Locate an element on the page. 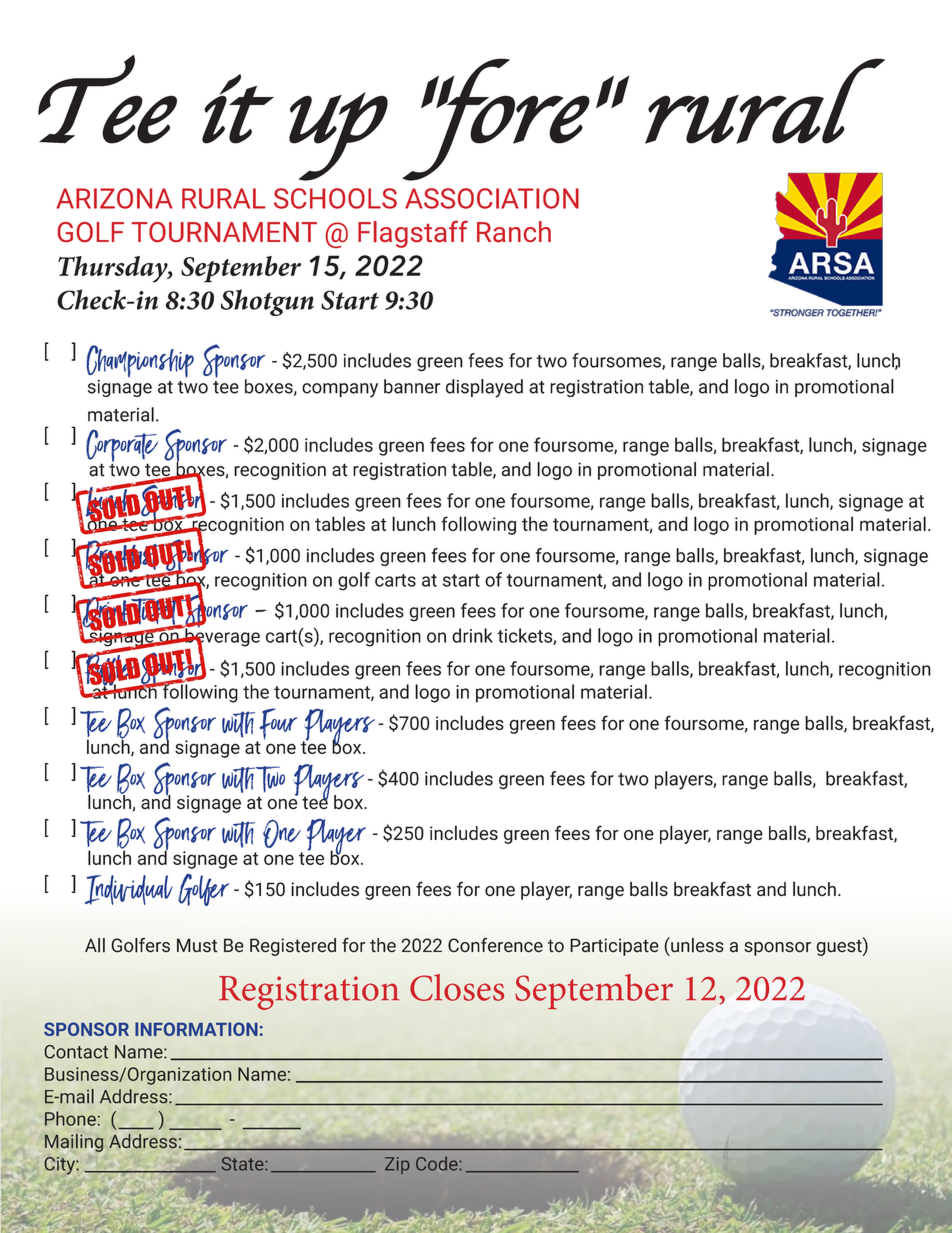  company is located at coordinates (340, 390).
